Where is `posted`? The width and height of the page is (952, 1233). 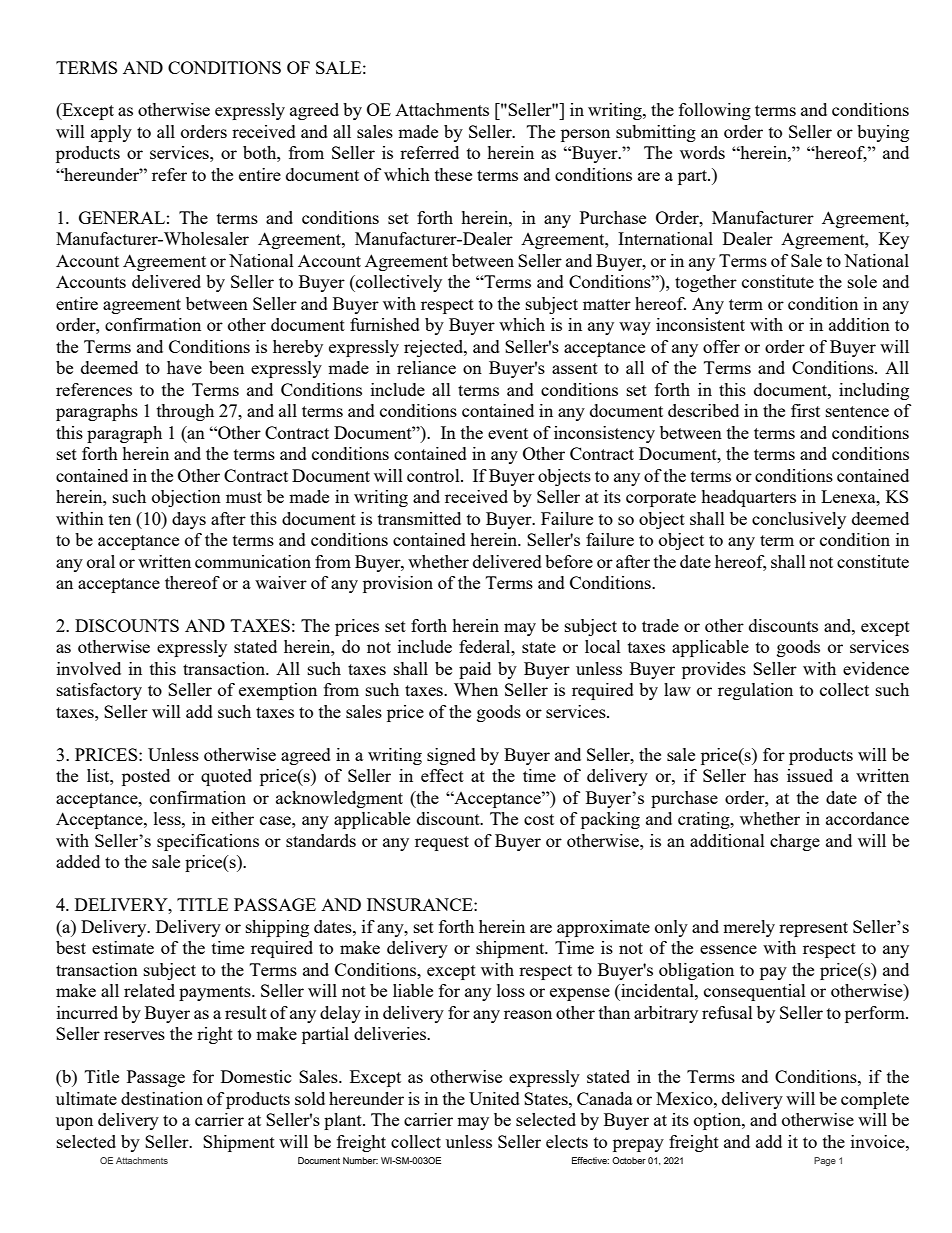
posted is located at coordinates (146, 777).
